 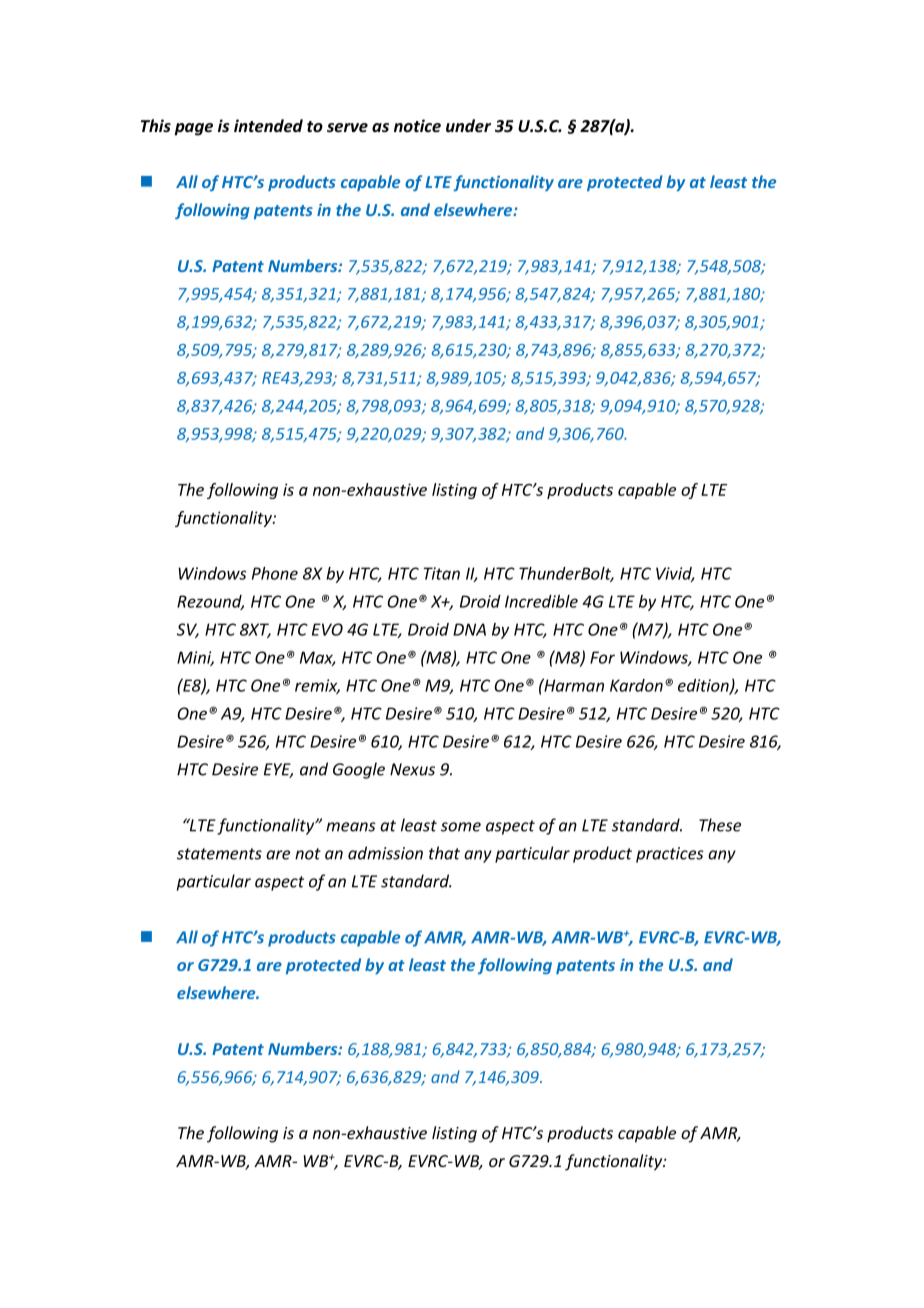 I want to click on notice, so click(x=417, y=126).
